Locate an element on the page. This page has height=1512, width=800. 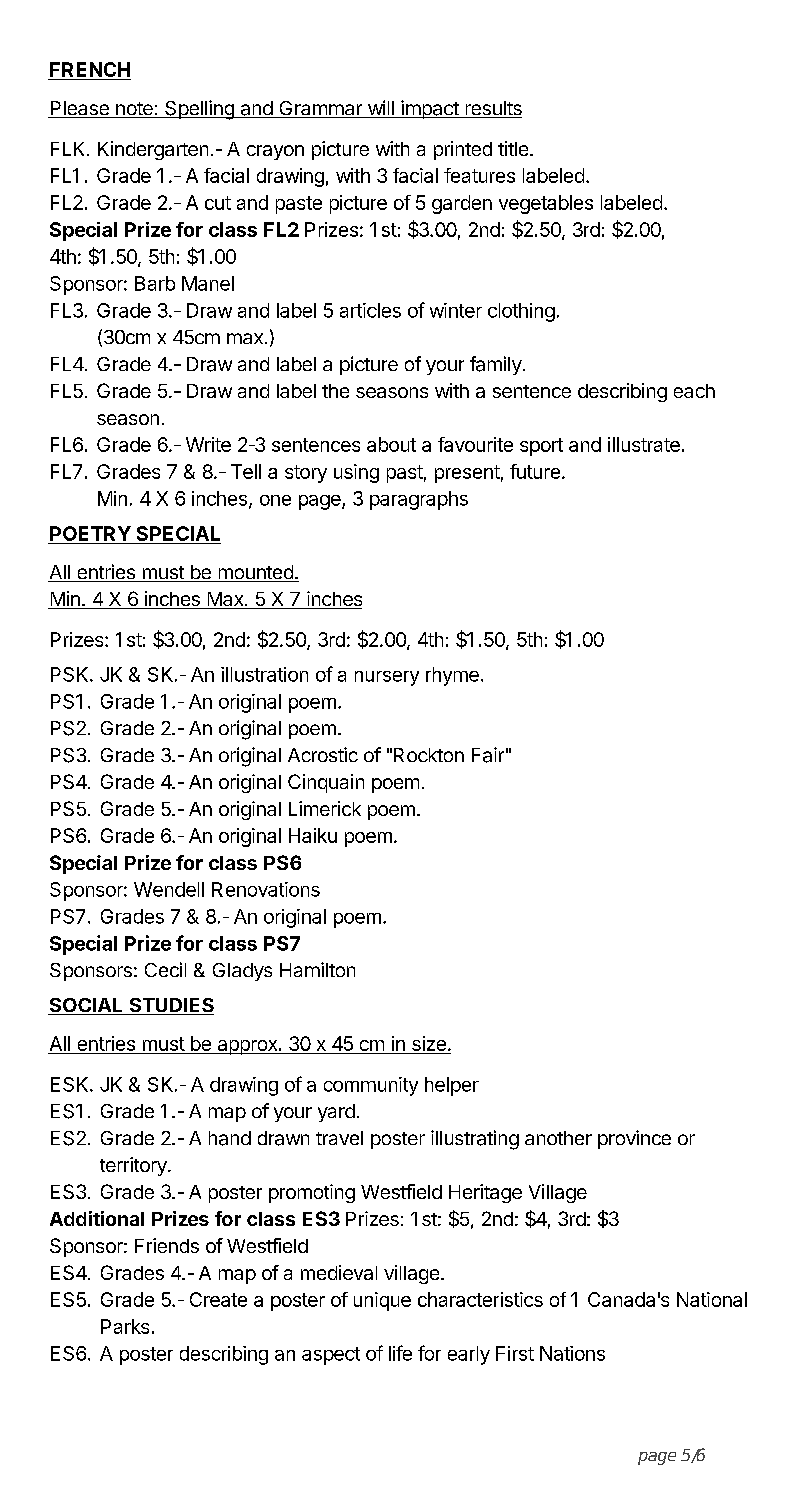
Wendell is located at coordinates (169, 889).
